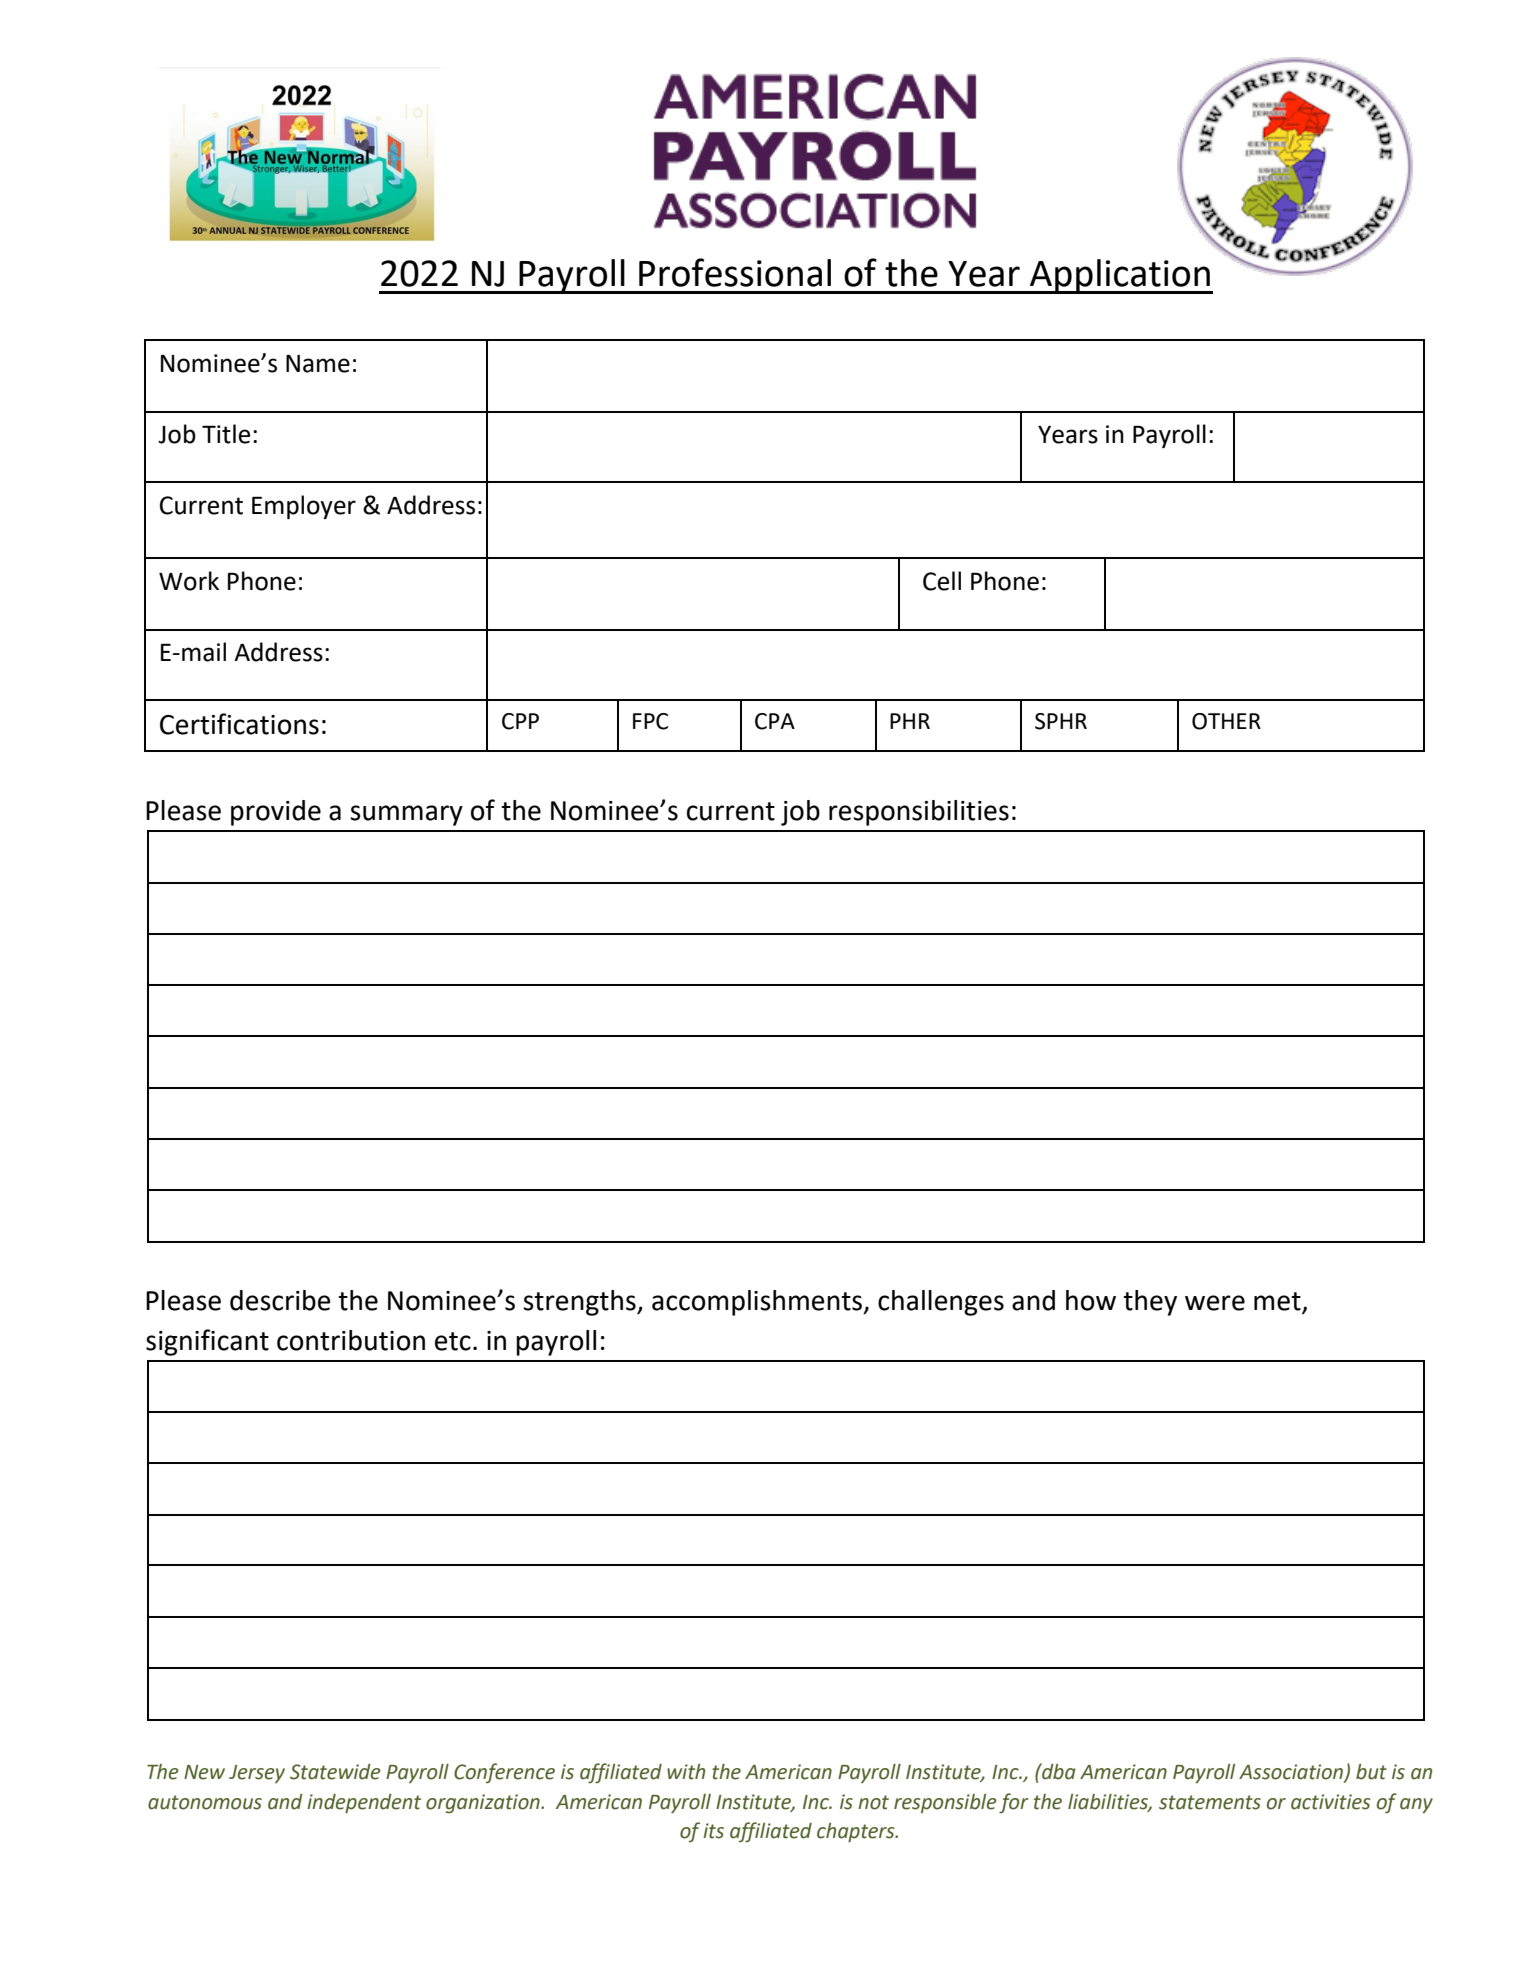 This page has width=1523, height=1971. Describe the element at coordinates (1215, 1303) in the page. I see `were` at that location.
